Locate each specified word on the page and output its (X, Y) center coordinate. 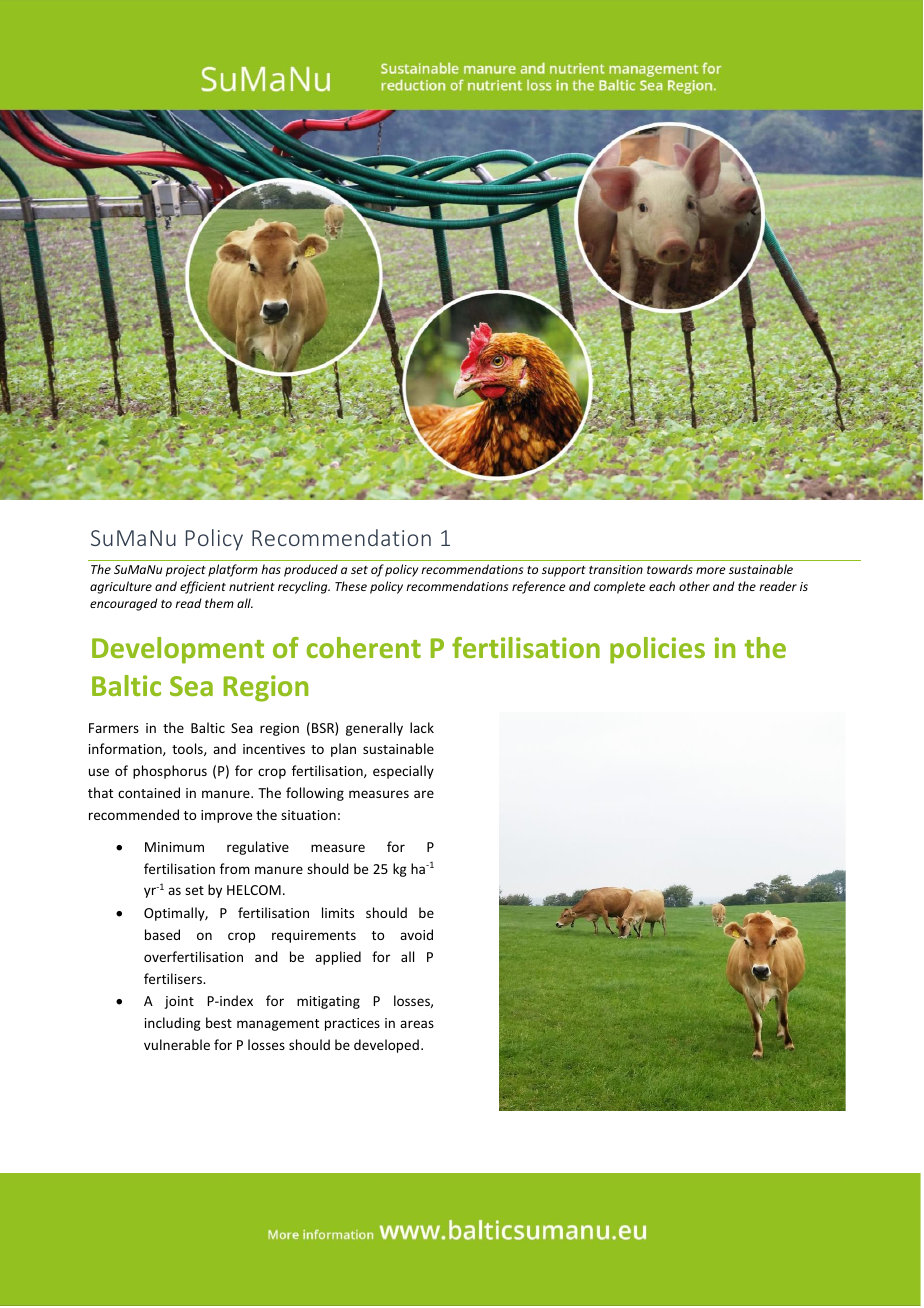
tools (188, 749)
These (351, 586)
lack (422, 727)
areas (417, 1024)
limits (338, 912)
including (173, 1024)
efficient (203, 587)
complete (619, 587)
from (235, 868)
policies (657, 650)
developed (386, 1046)
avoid (416, 934)
